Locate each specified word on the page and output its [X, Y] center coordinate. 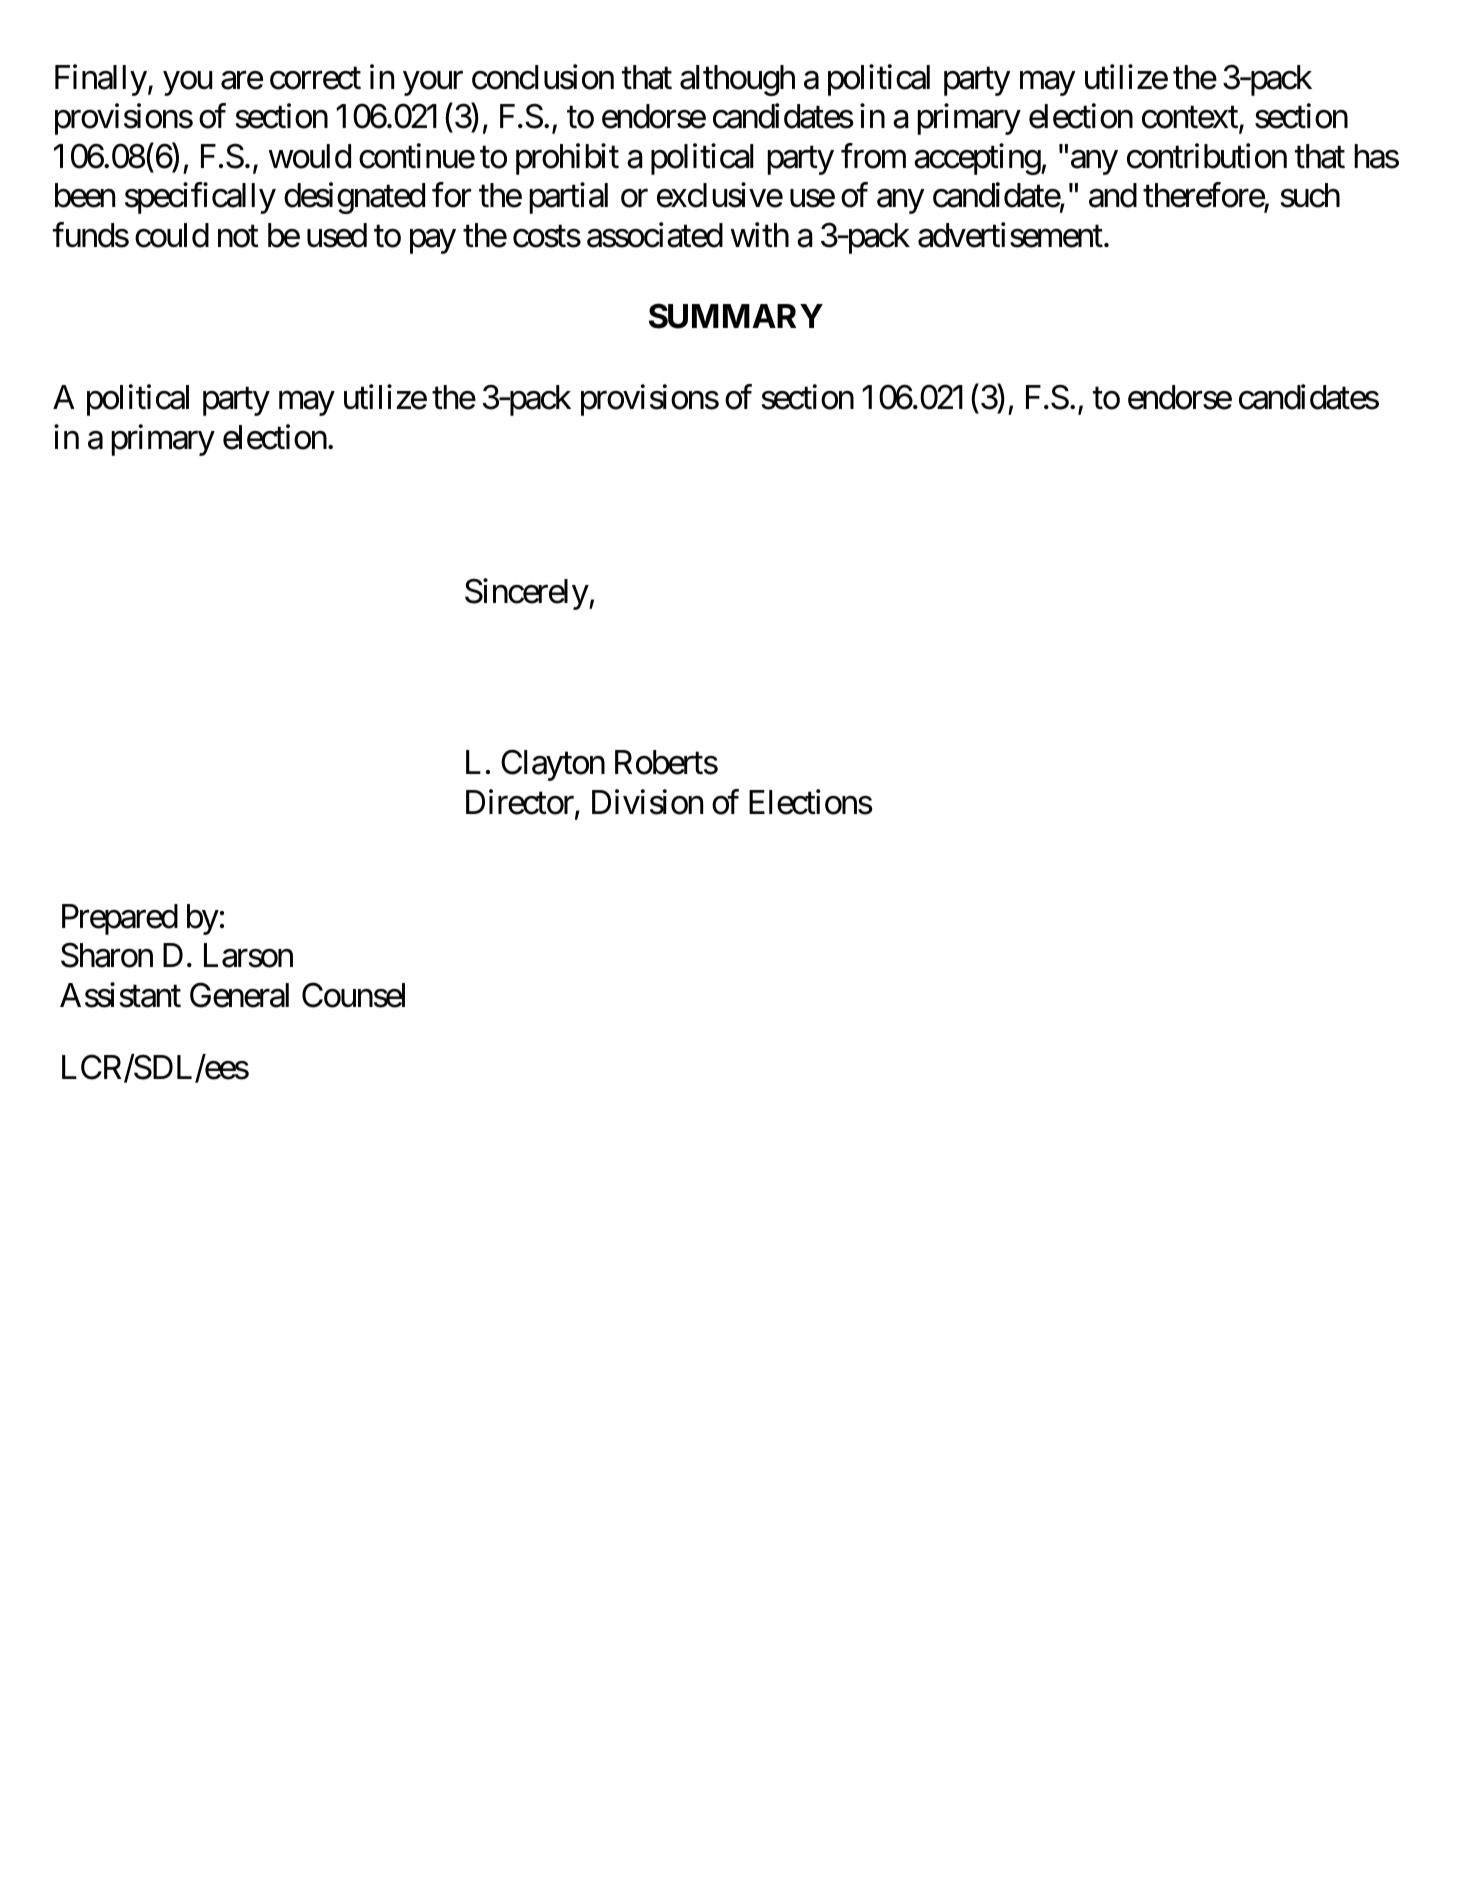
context [1191, 119]
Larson [248, 955]
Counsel [353, 995]
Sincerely [527, 594]
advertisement [1010, 235]
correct [315, 79]
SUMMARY [736, 316]
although [737, 80]
